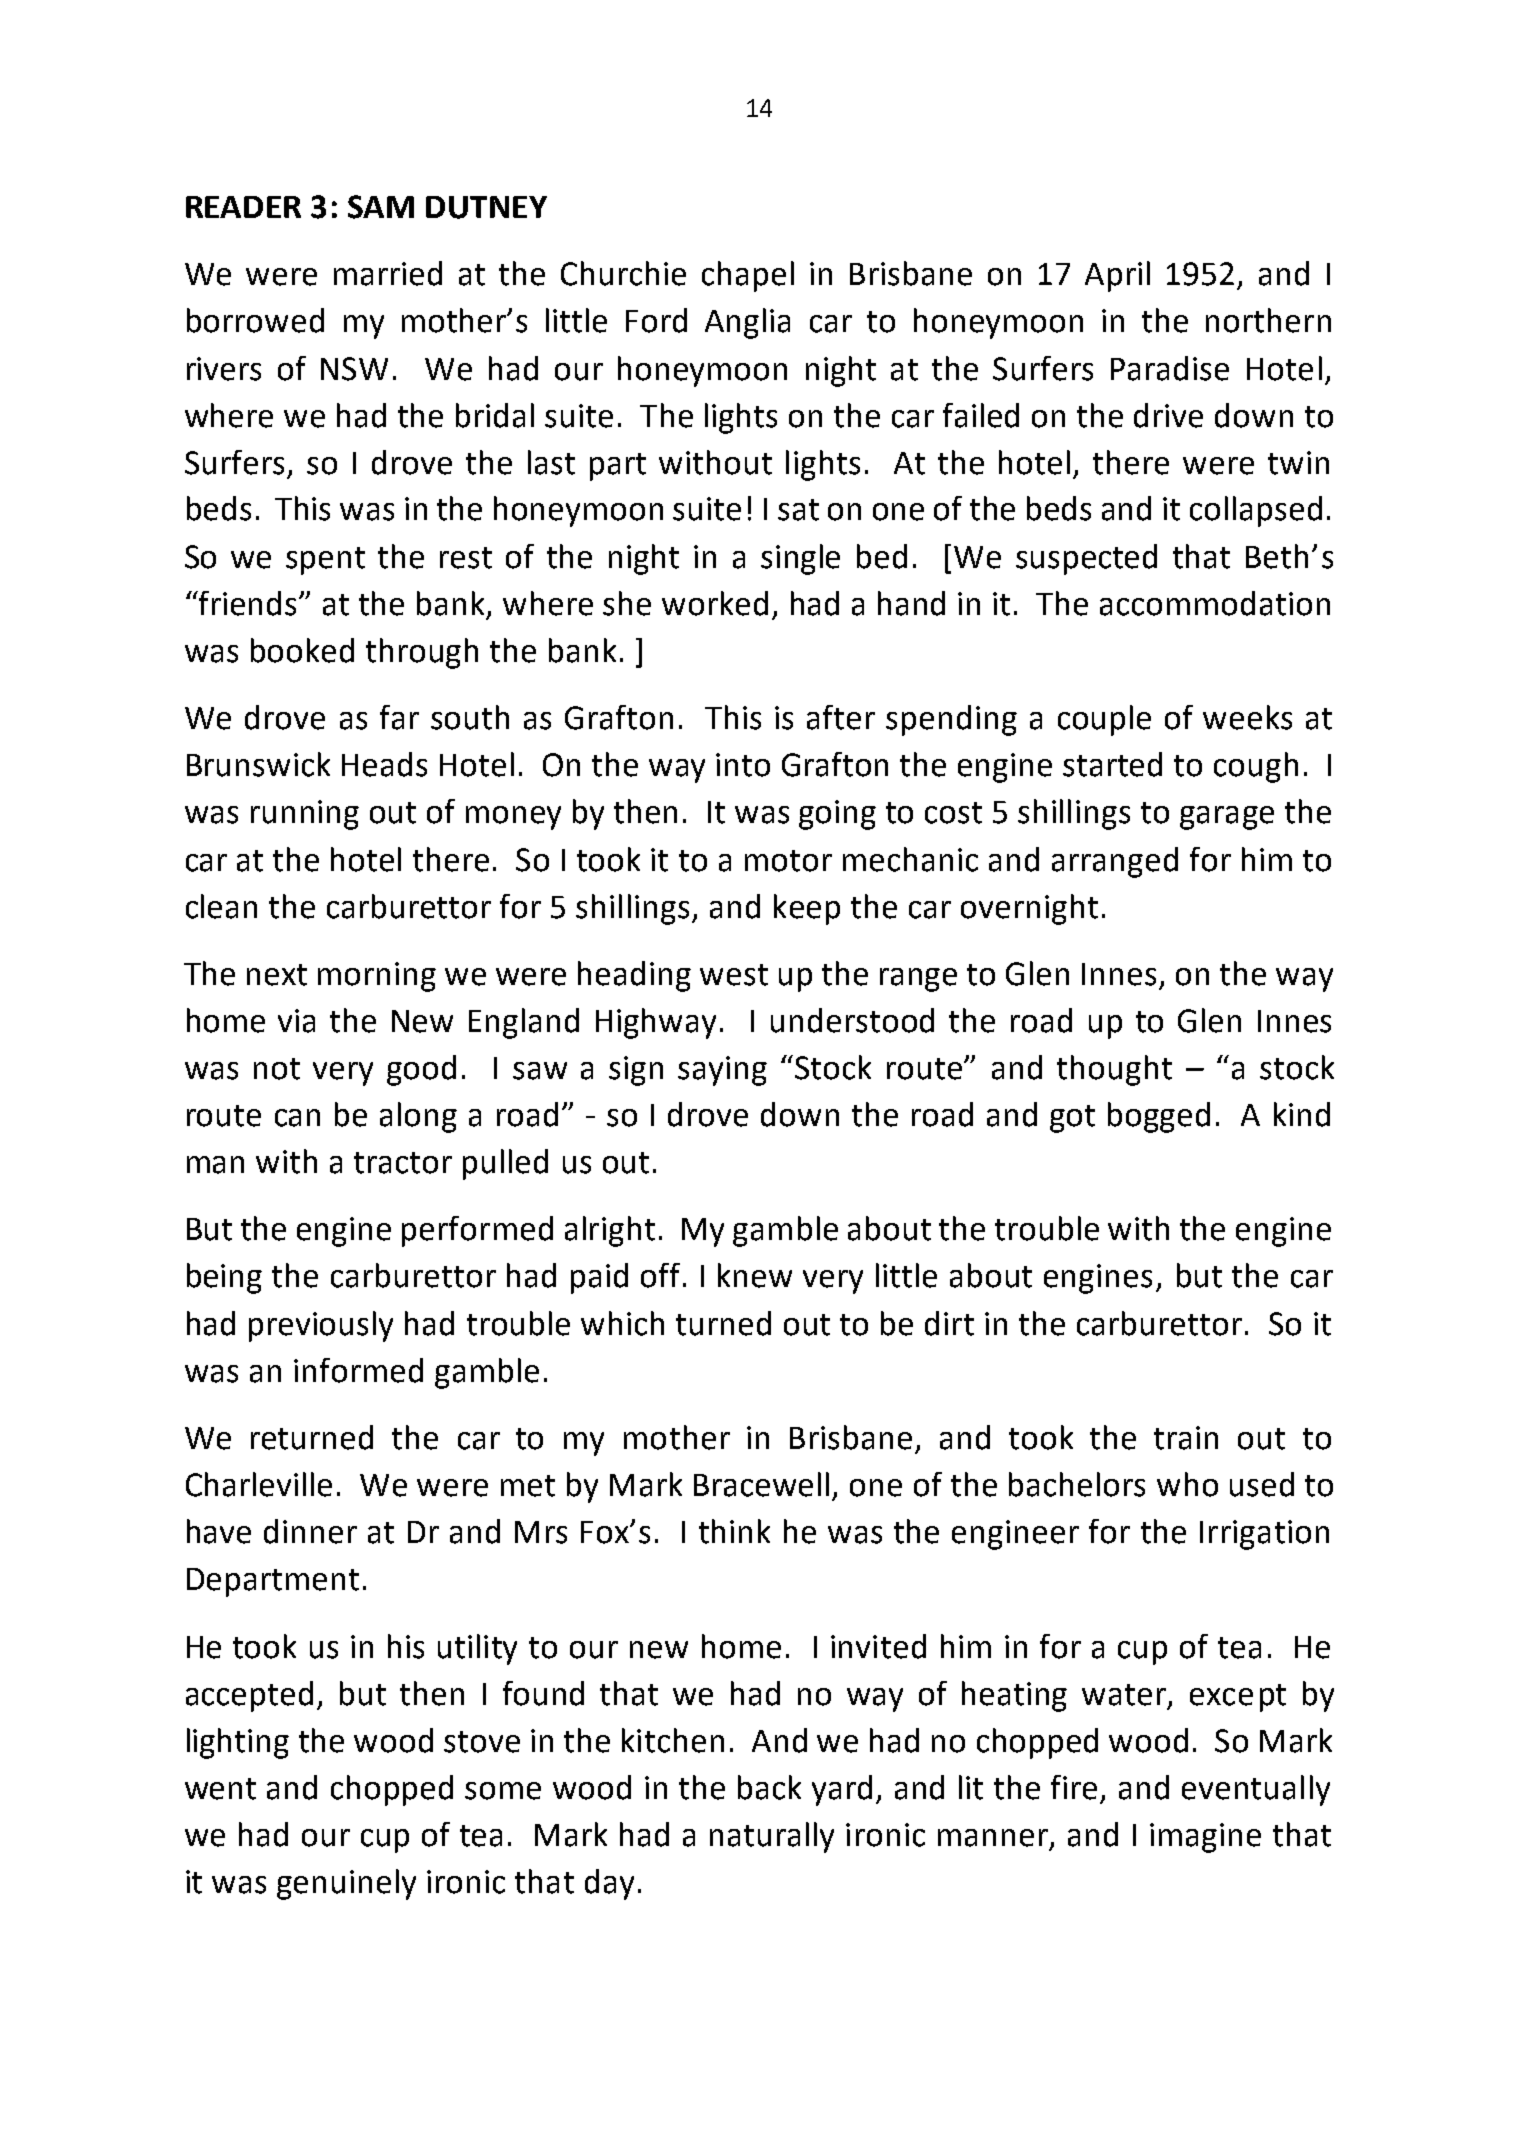 The height and width of the screenshot is (2147, 1518). Describe the element at coordinates (1117, 276) in the screenshot. I see `April` at that location.
